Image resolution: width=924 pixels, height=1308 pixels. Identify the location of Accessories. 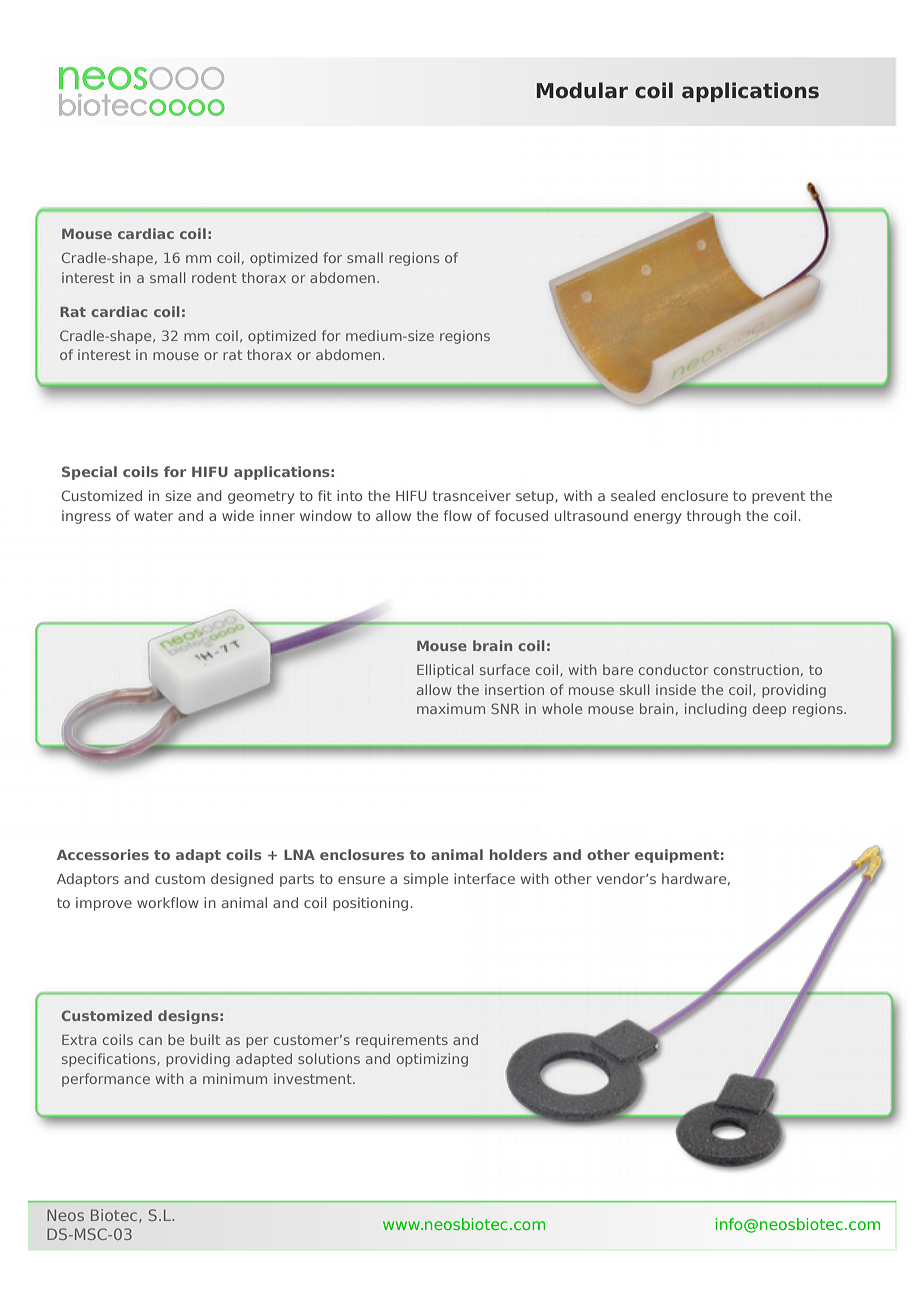
(103, 854).
